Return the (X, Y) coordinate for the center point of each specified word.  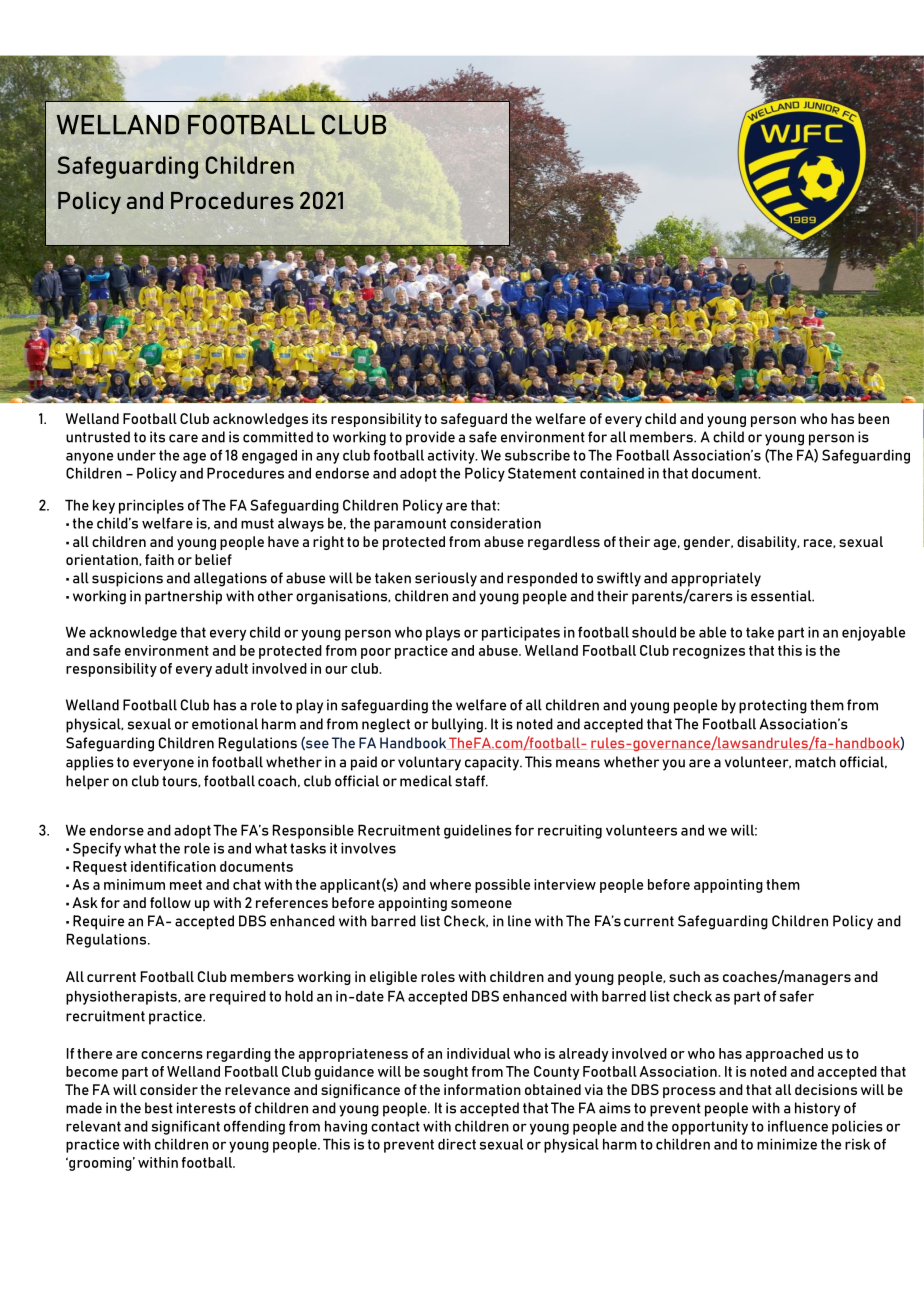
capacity (493, 763)
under (136, 455)
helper (87, 782)
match (815, 762)
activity (452, 457)
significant (185, 1128)
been (873, 418)
